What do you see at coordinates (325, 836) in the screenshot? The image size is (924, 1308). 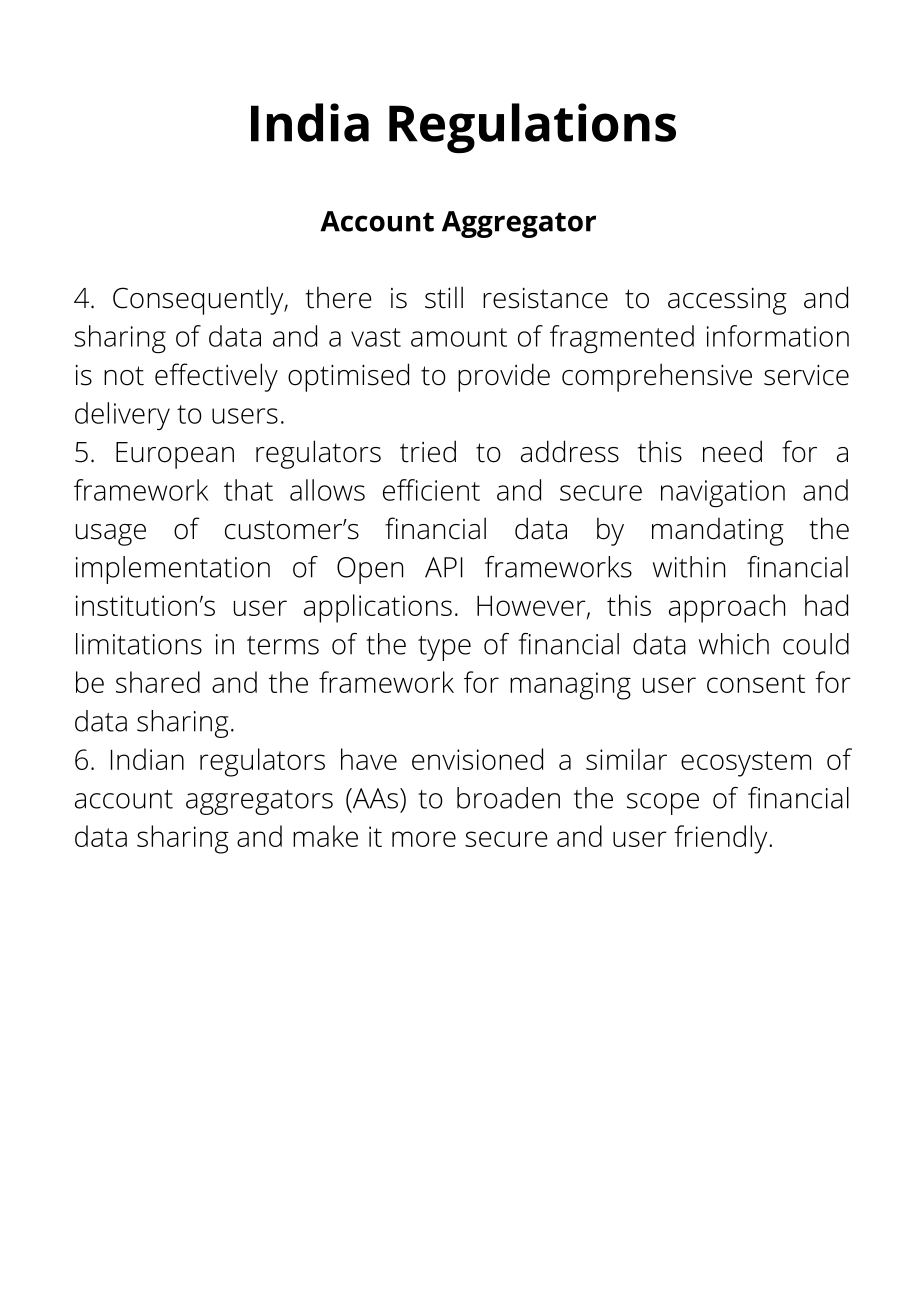 I see `make` at bounding box center [325, 836].
